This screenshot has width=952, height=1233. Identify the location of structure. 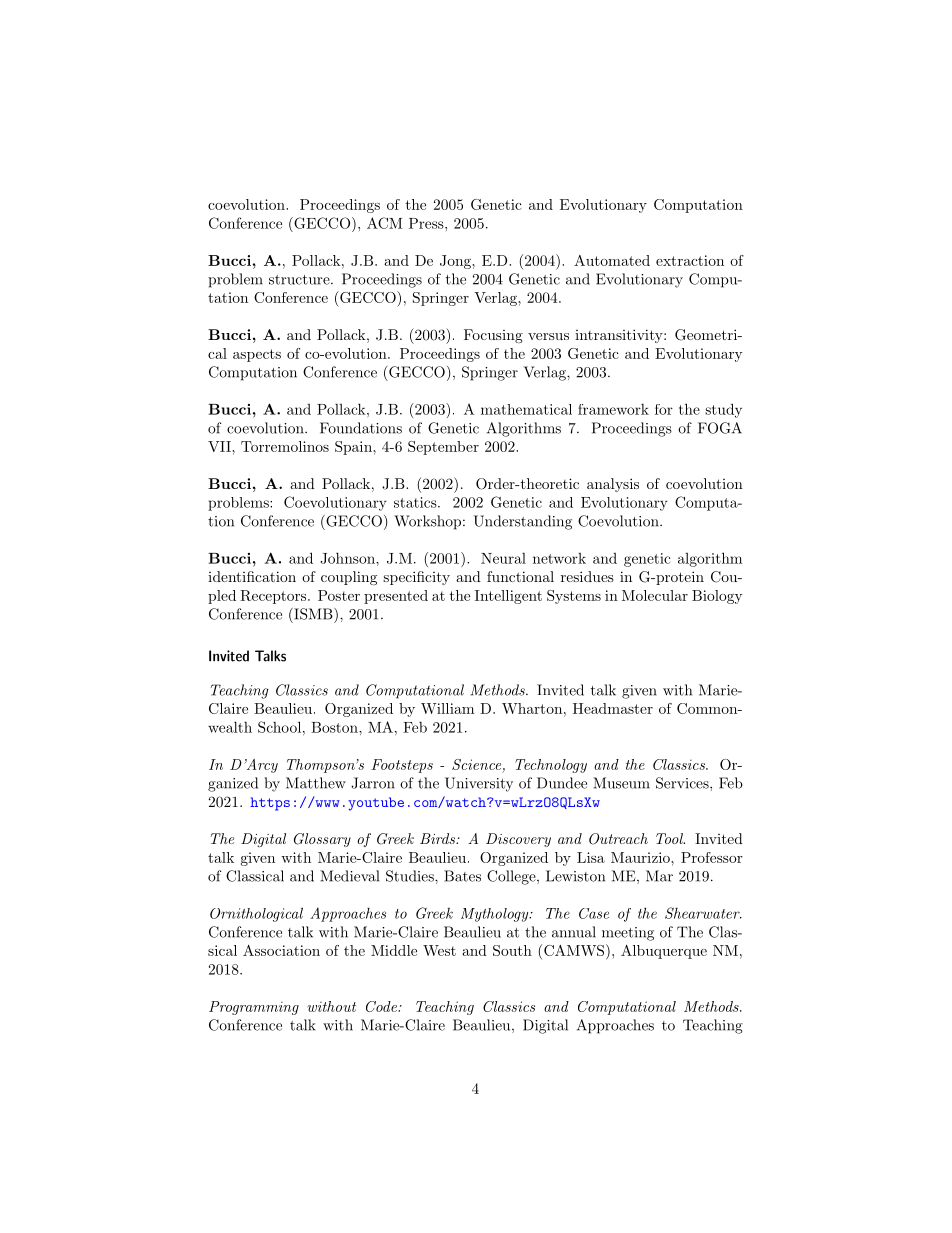
(300, 280).
